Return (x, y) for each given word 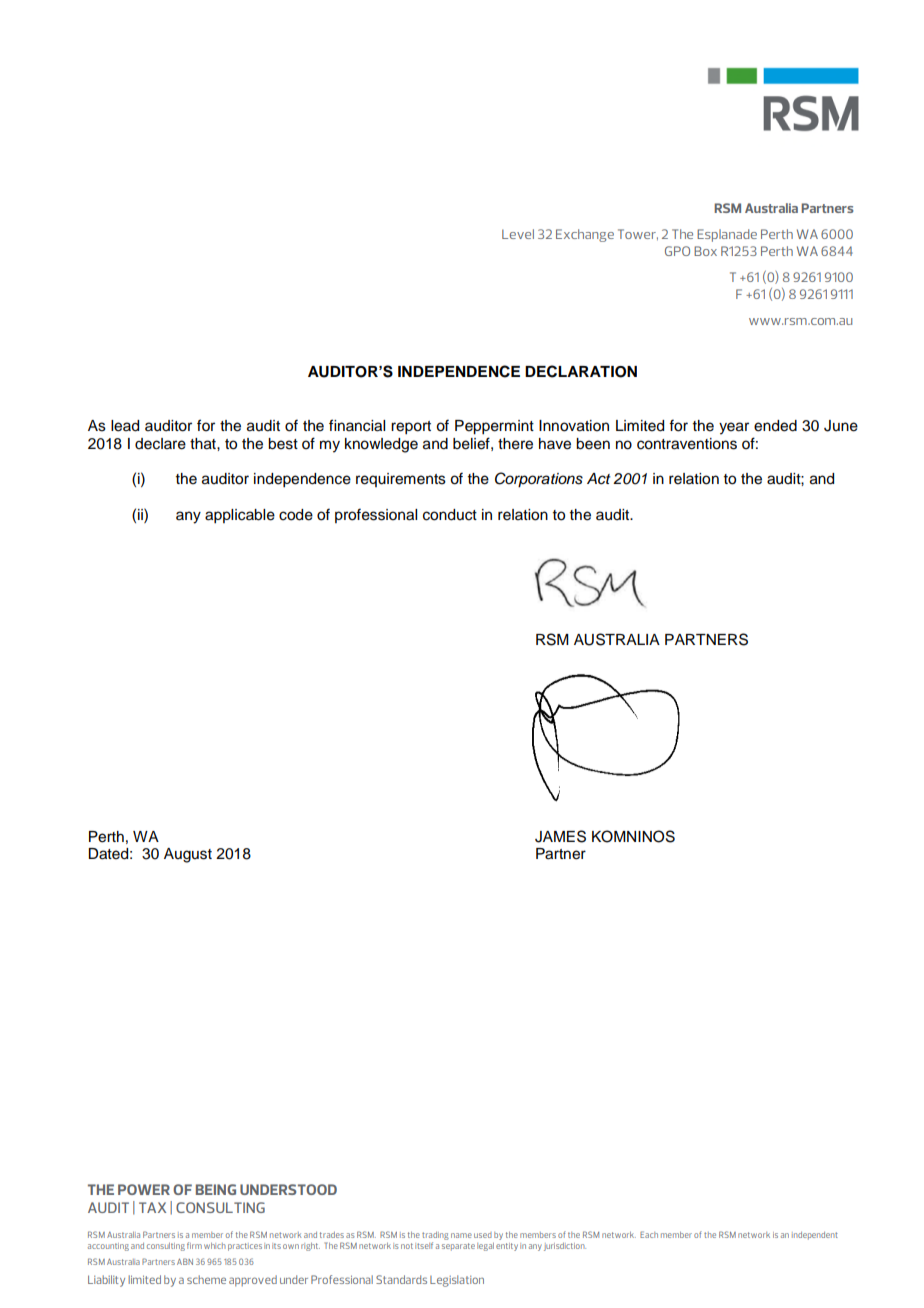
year (734, 428)
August (188, 855)
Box (705, 251)
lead (125, 426)
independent (815, 1236)
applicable (240, 516)
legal (485, 1247)
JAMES (560, 836)
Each (649, 1234)
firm (194, 1245)
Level (518, 234)
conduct (450, 515)
